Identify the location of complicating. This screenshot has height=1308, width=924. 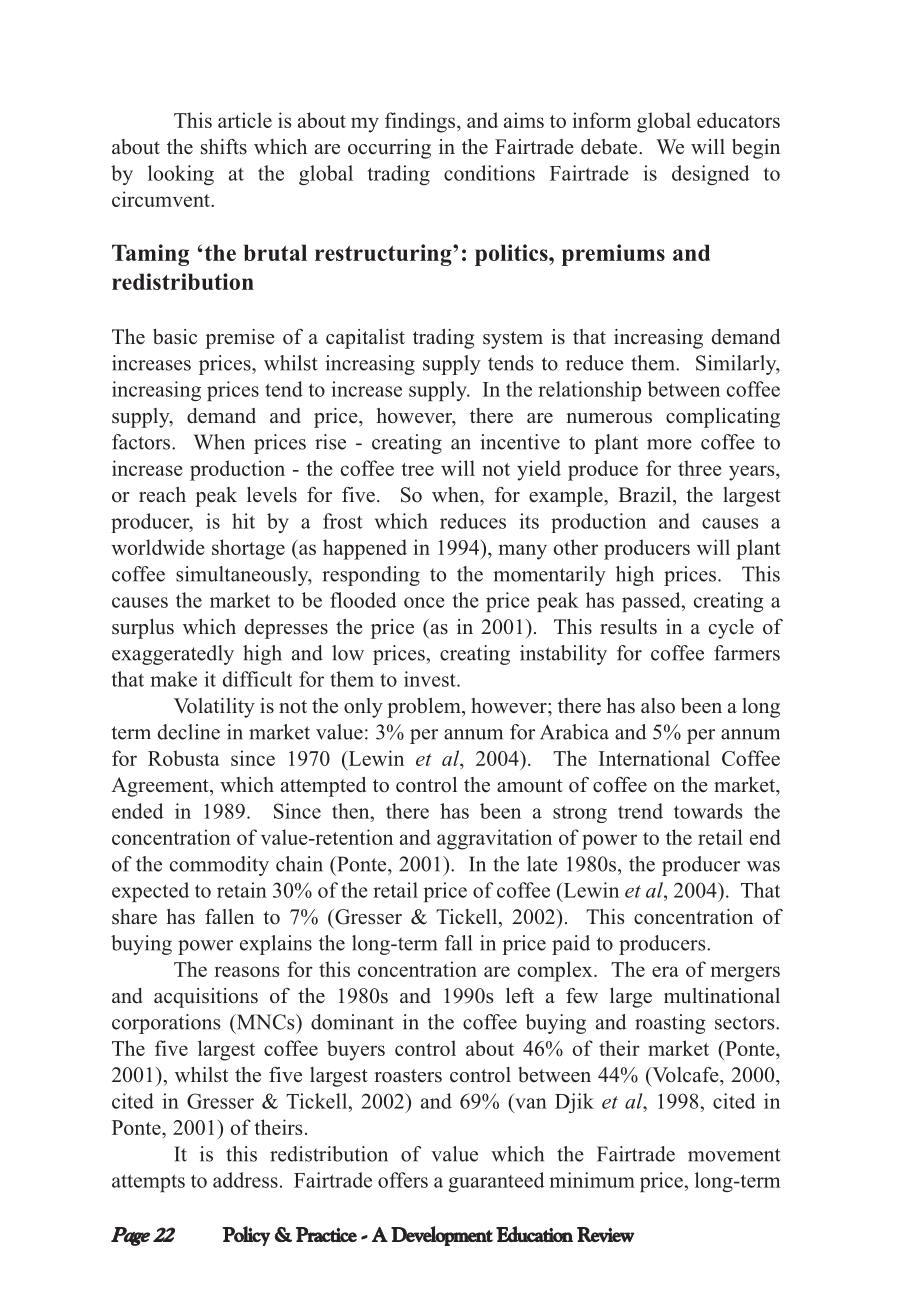
(723, 418).
